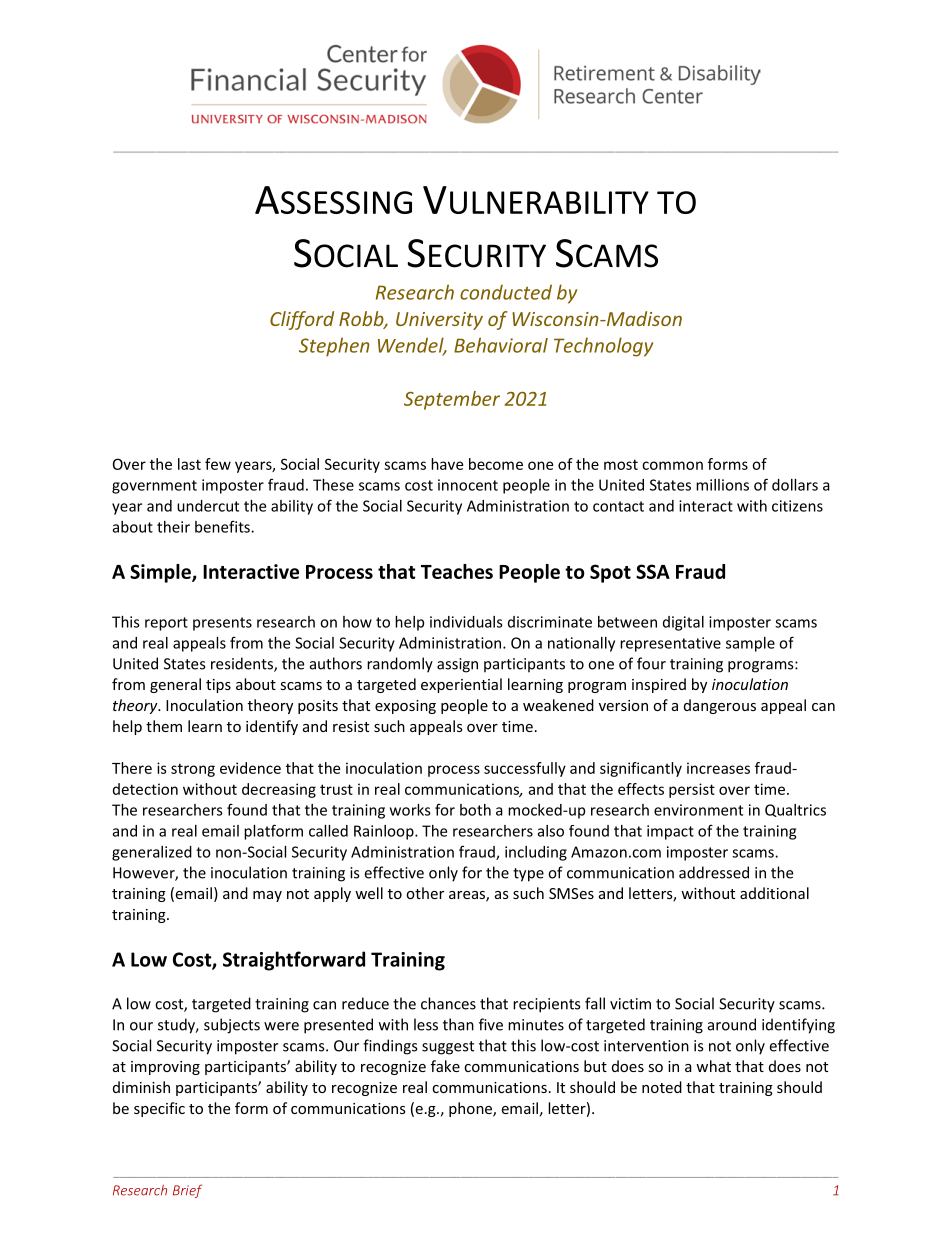 The width and height of the screenshot is (952, 1233). What do you see at coordinates (722, 485) in the screenshot?
I see `millions` at bounding box center [722, 485].
